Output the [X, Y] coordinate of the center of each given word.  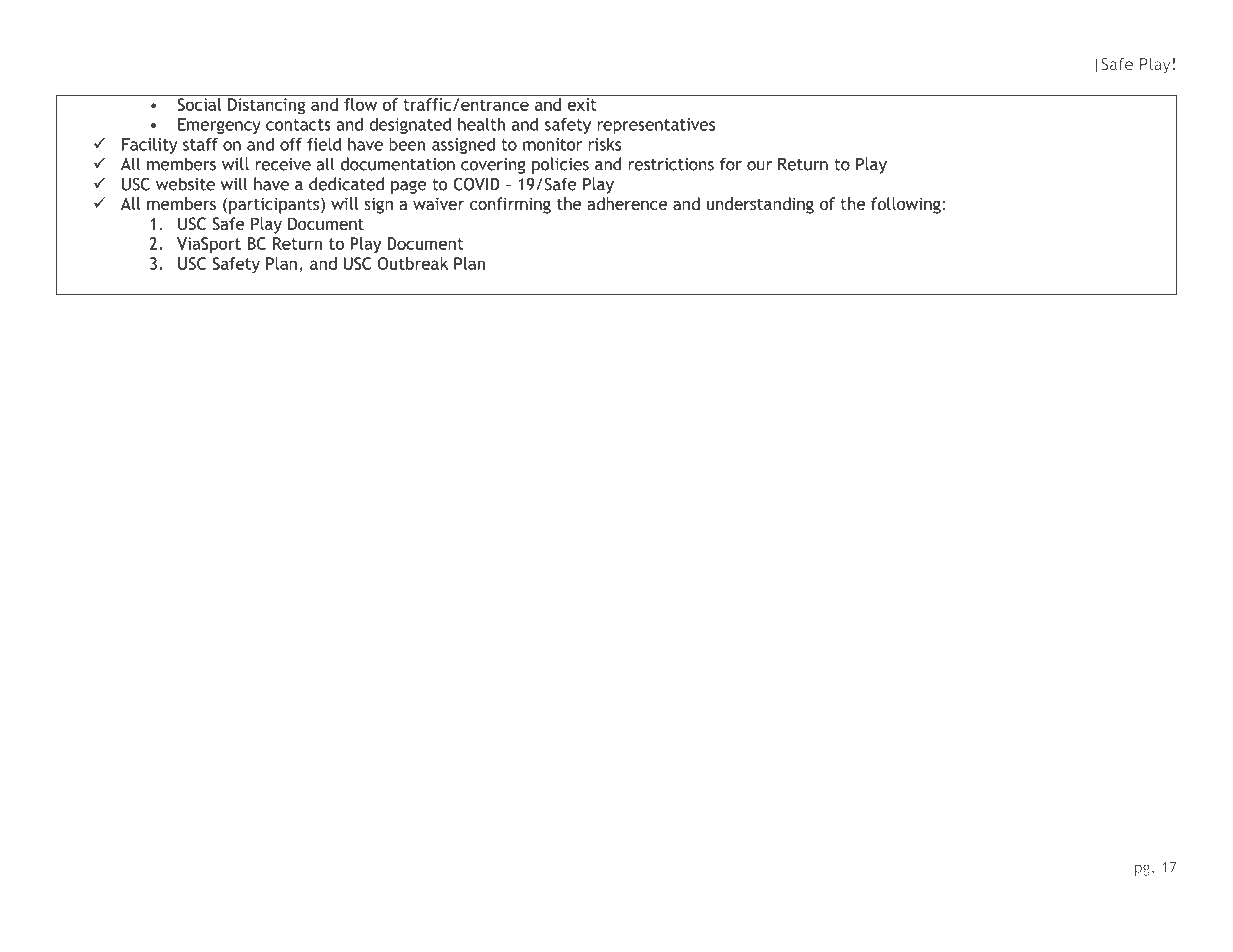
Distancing [266, 106]
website [185, 184]
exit [582, 104]
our [759, 166]
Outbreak [413, 263]
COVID [476, 184]
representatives [656, 126]
